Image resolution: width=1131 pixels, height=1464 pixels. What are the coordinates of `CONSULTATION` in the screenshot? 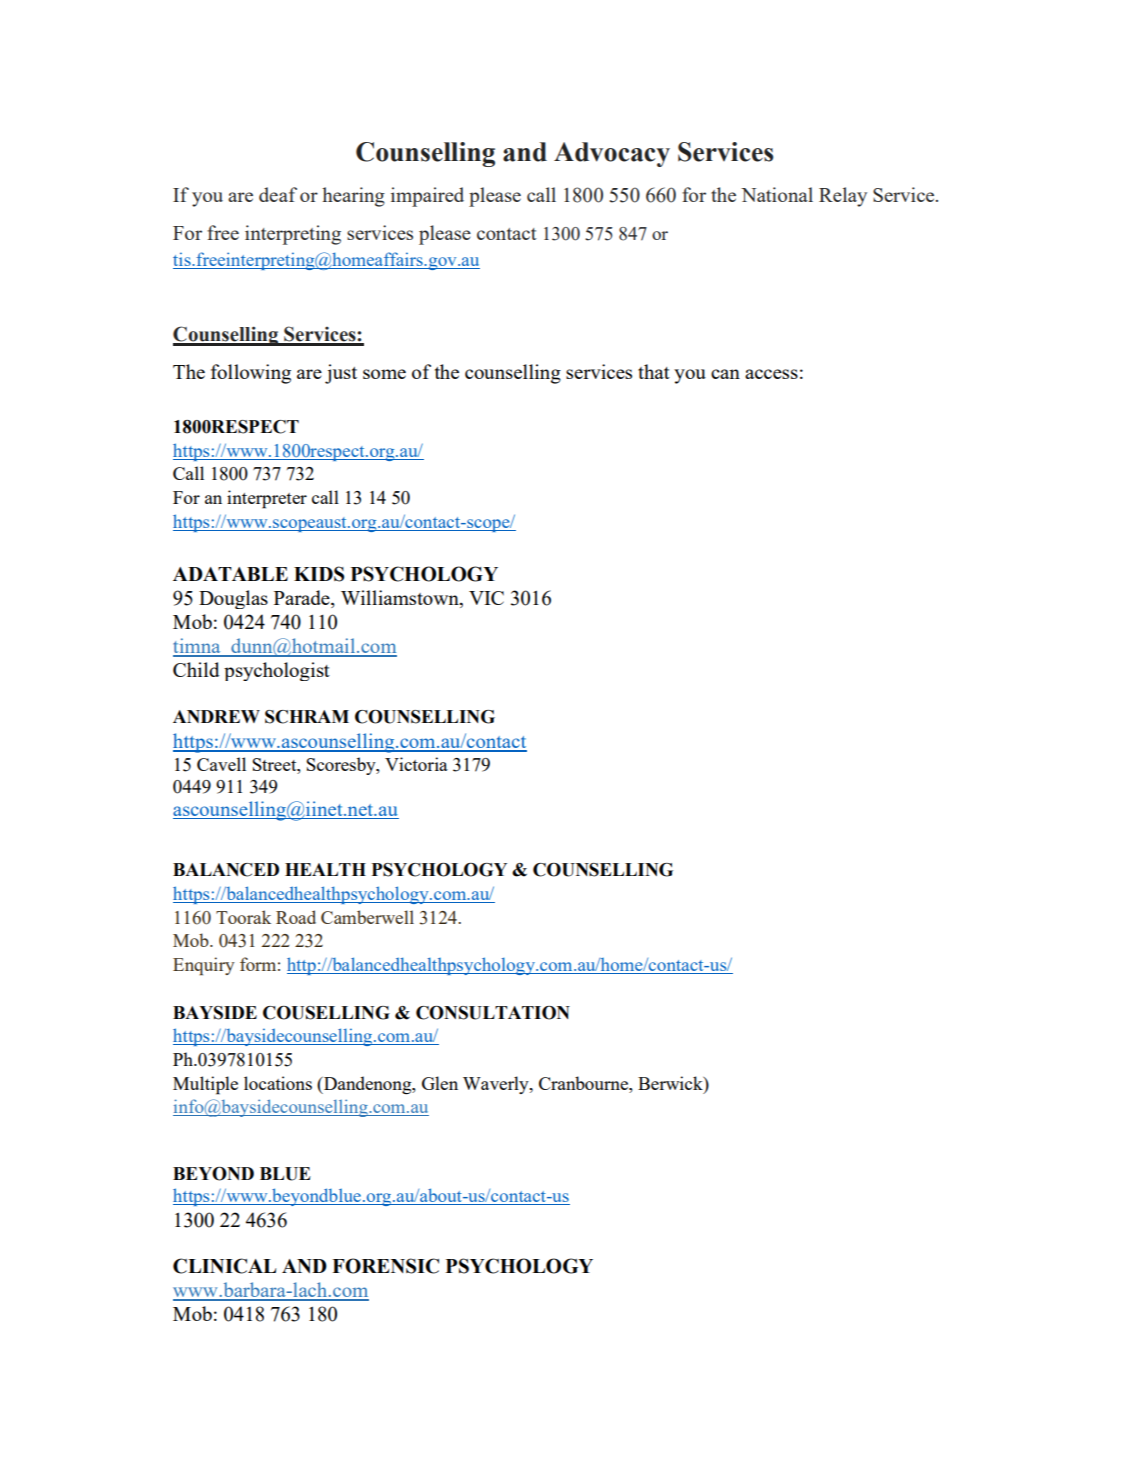 It's located at (493, 1013).
